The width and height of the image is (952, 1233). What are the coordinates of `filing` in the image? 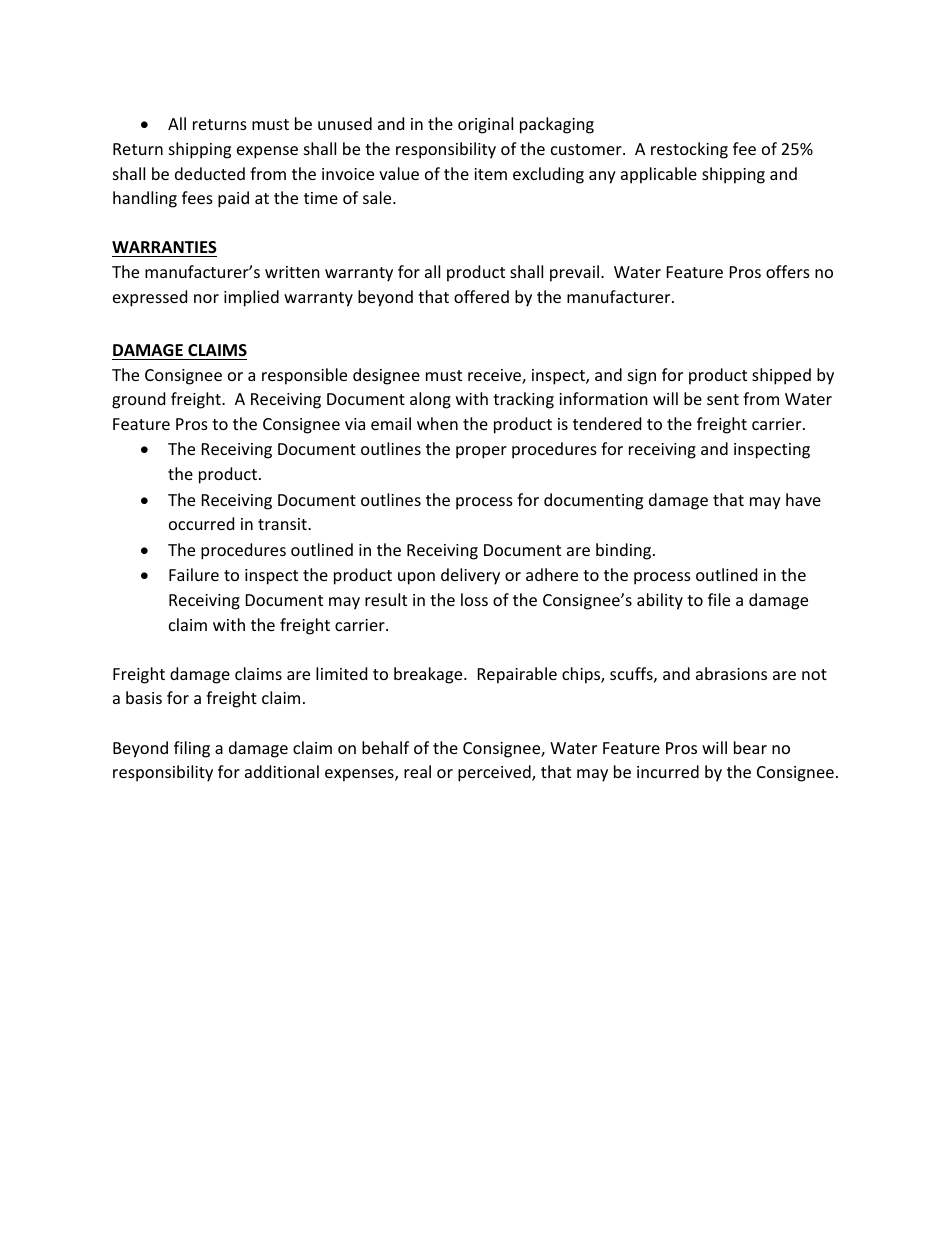 It's located at (192, 749).
